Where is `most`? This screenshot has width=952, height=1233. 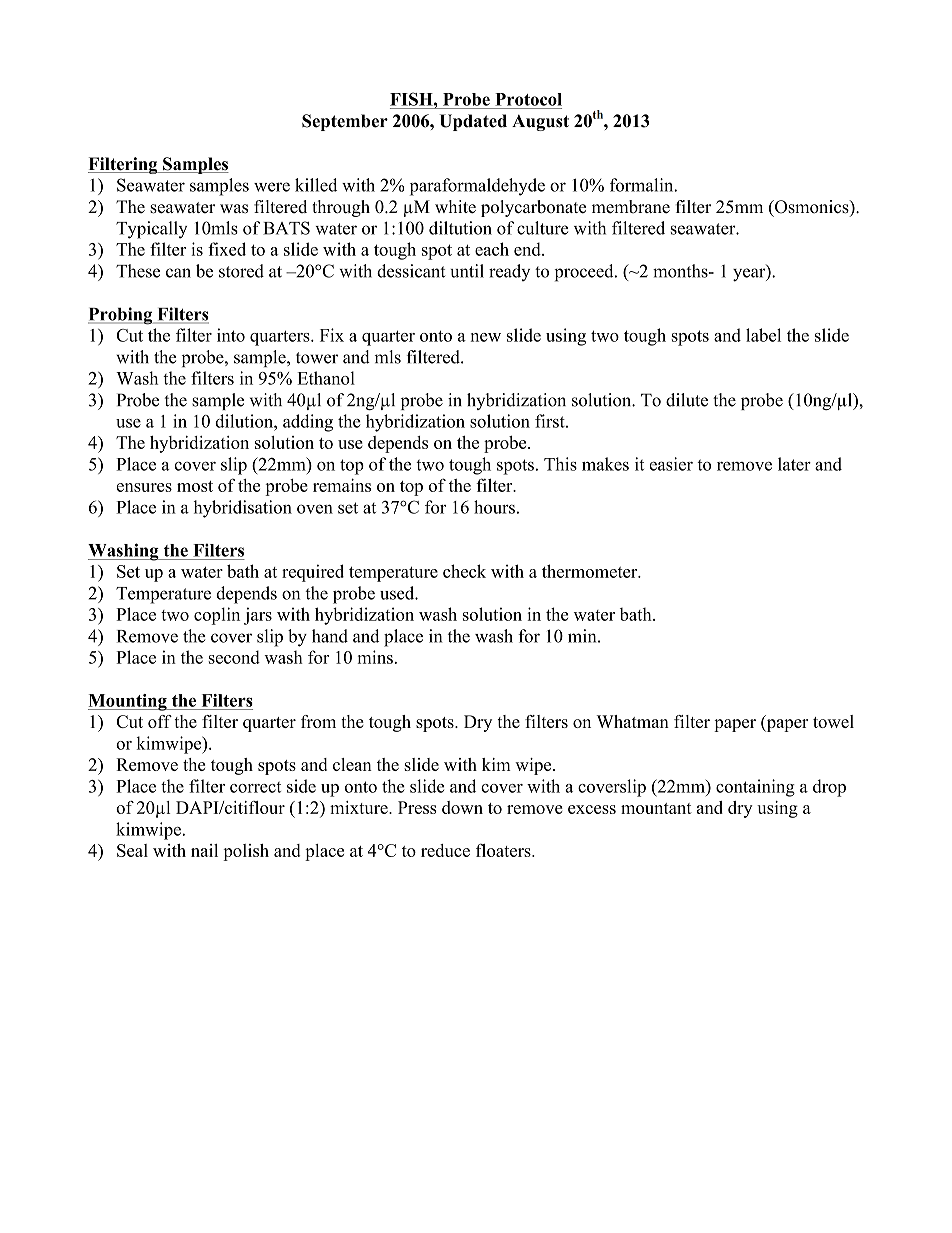
most is located at coordinates (195, 486).
